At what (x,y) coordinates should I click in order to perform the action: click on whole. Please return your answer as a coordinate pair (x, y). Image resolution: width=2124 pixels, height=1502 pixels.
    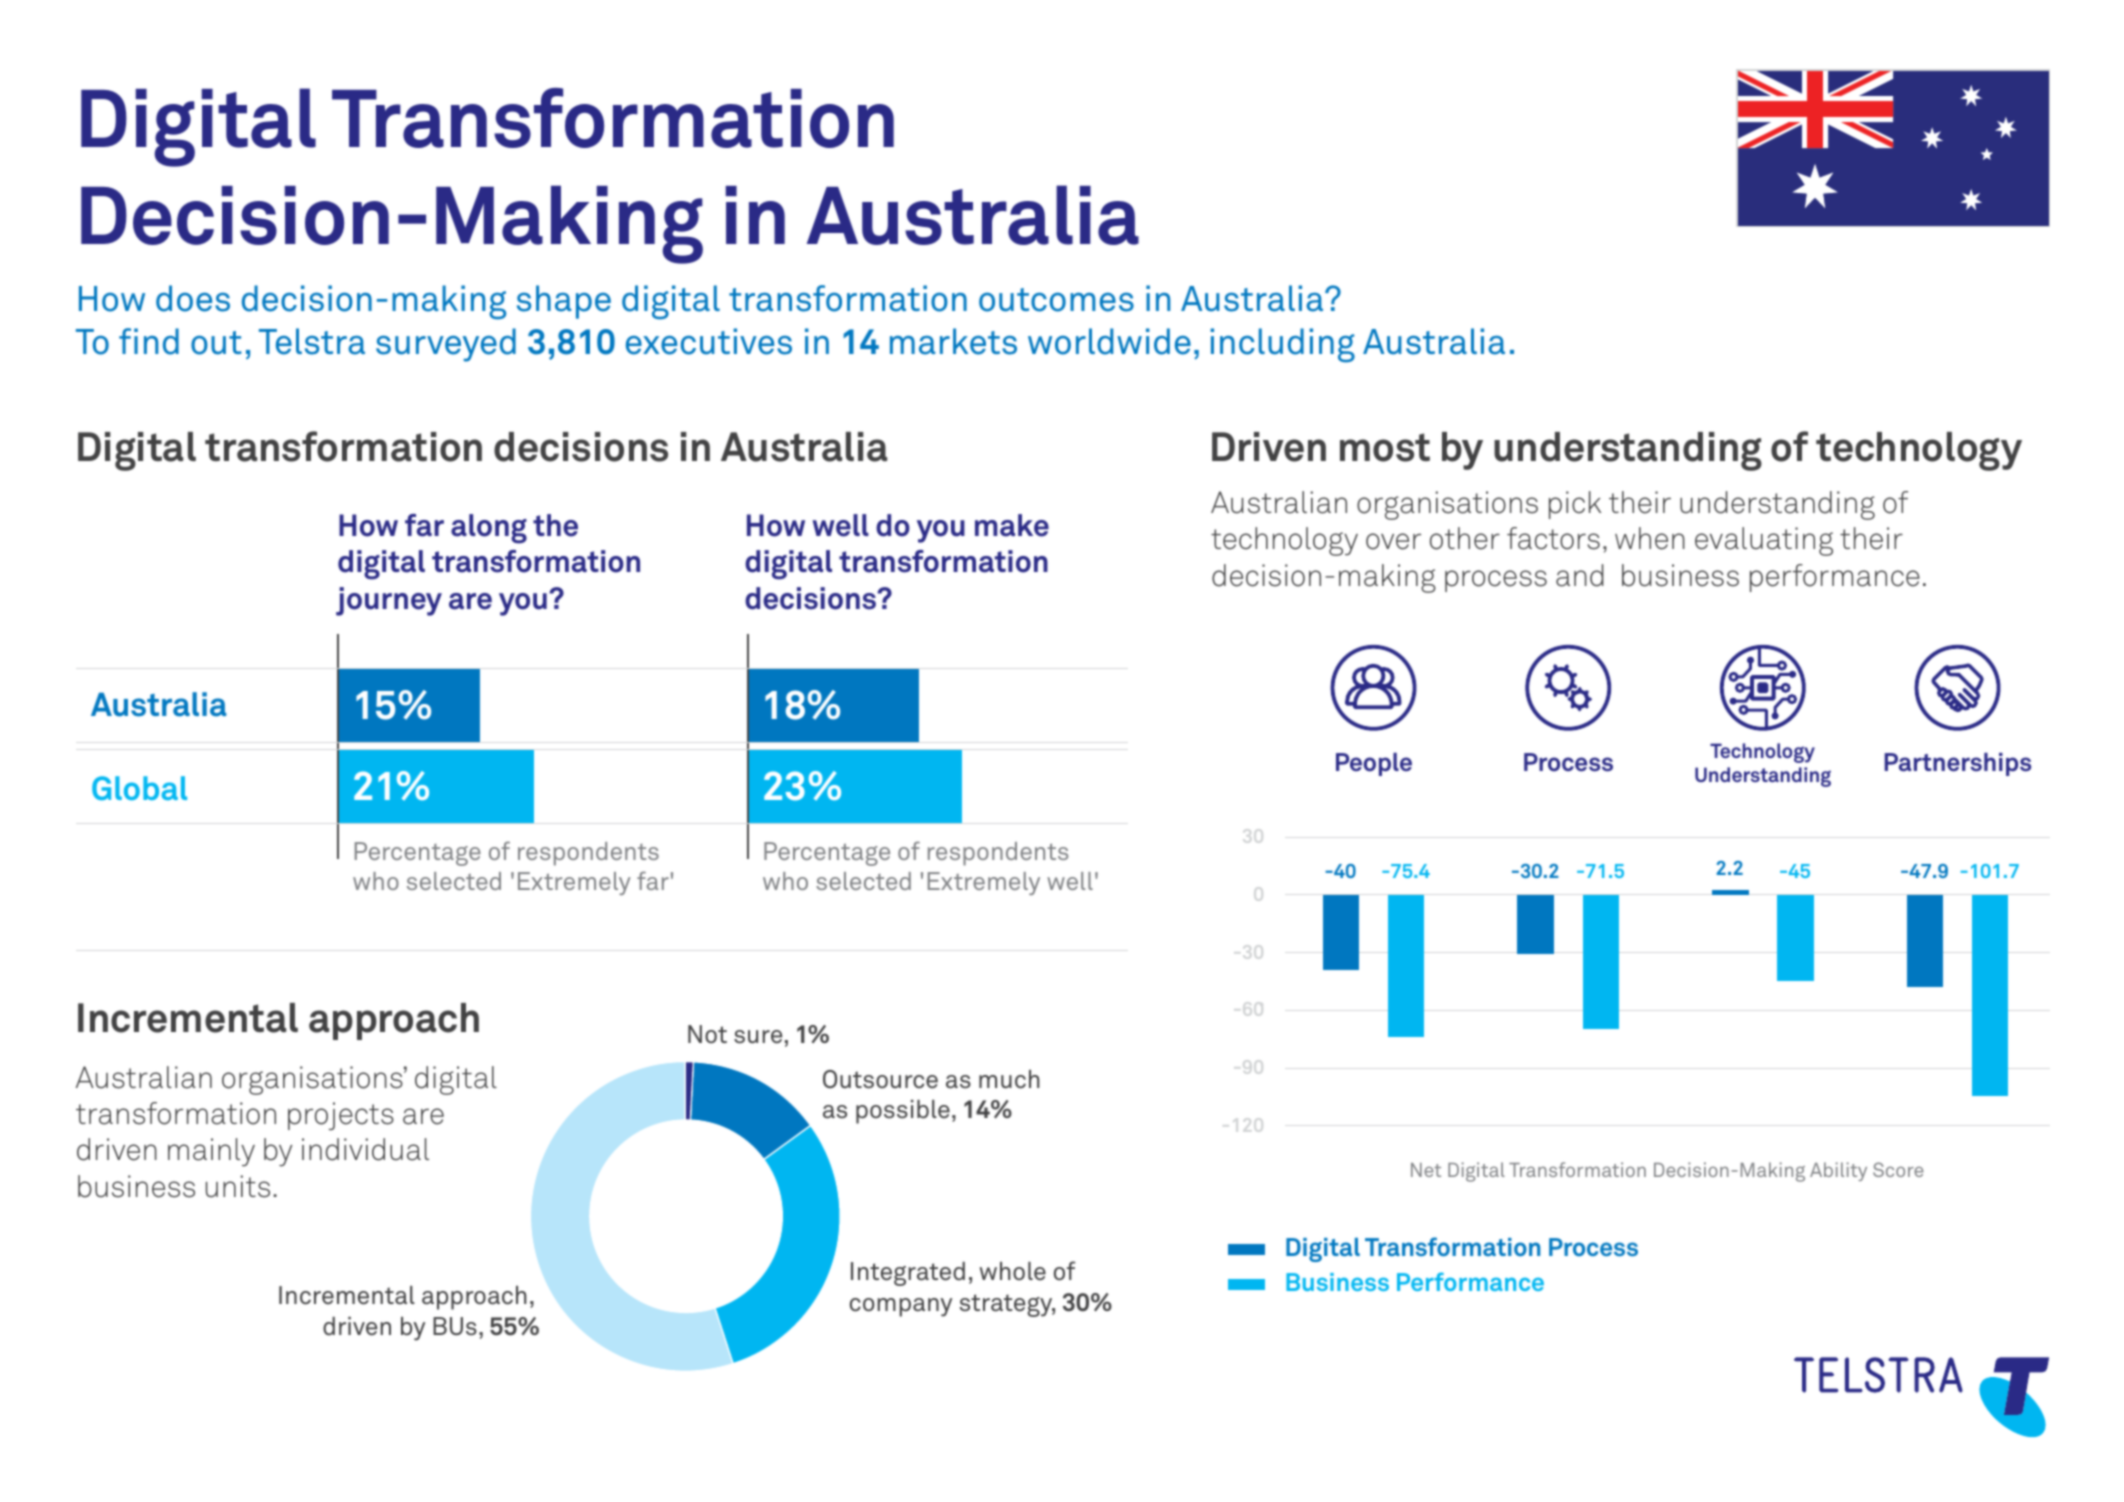
    Looking at the image, I should click on (1013, 1271).
